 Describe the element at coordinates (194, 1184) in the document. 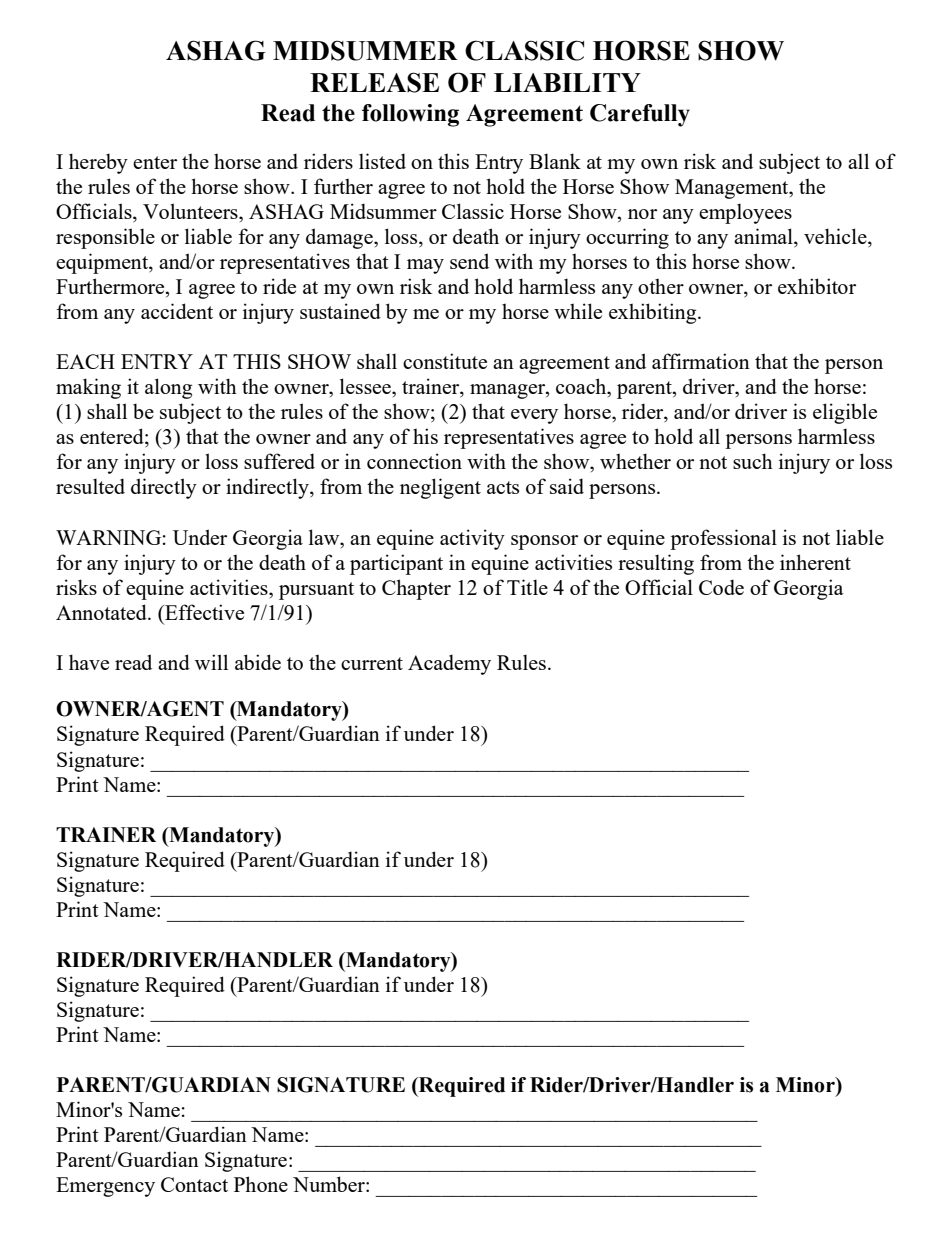

I see `Contact` at that location.
